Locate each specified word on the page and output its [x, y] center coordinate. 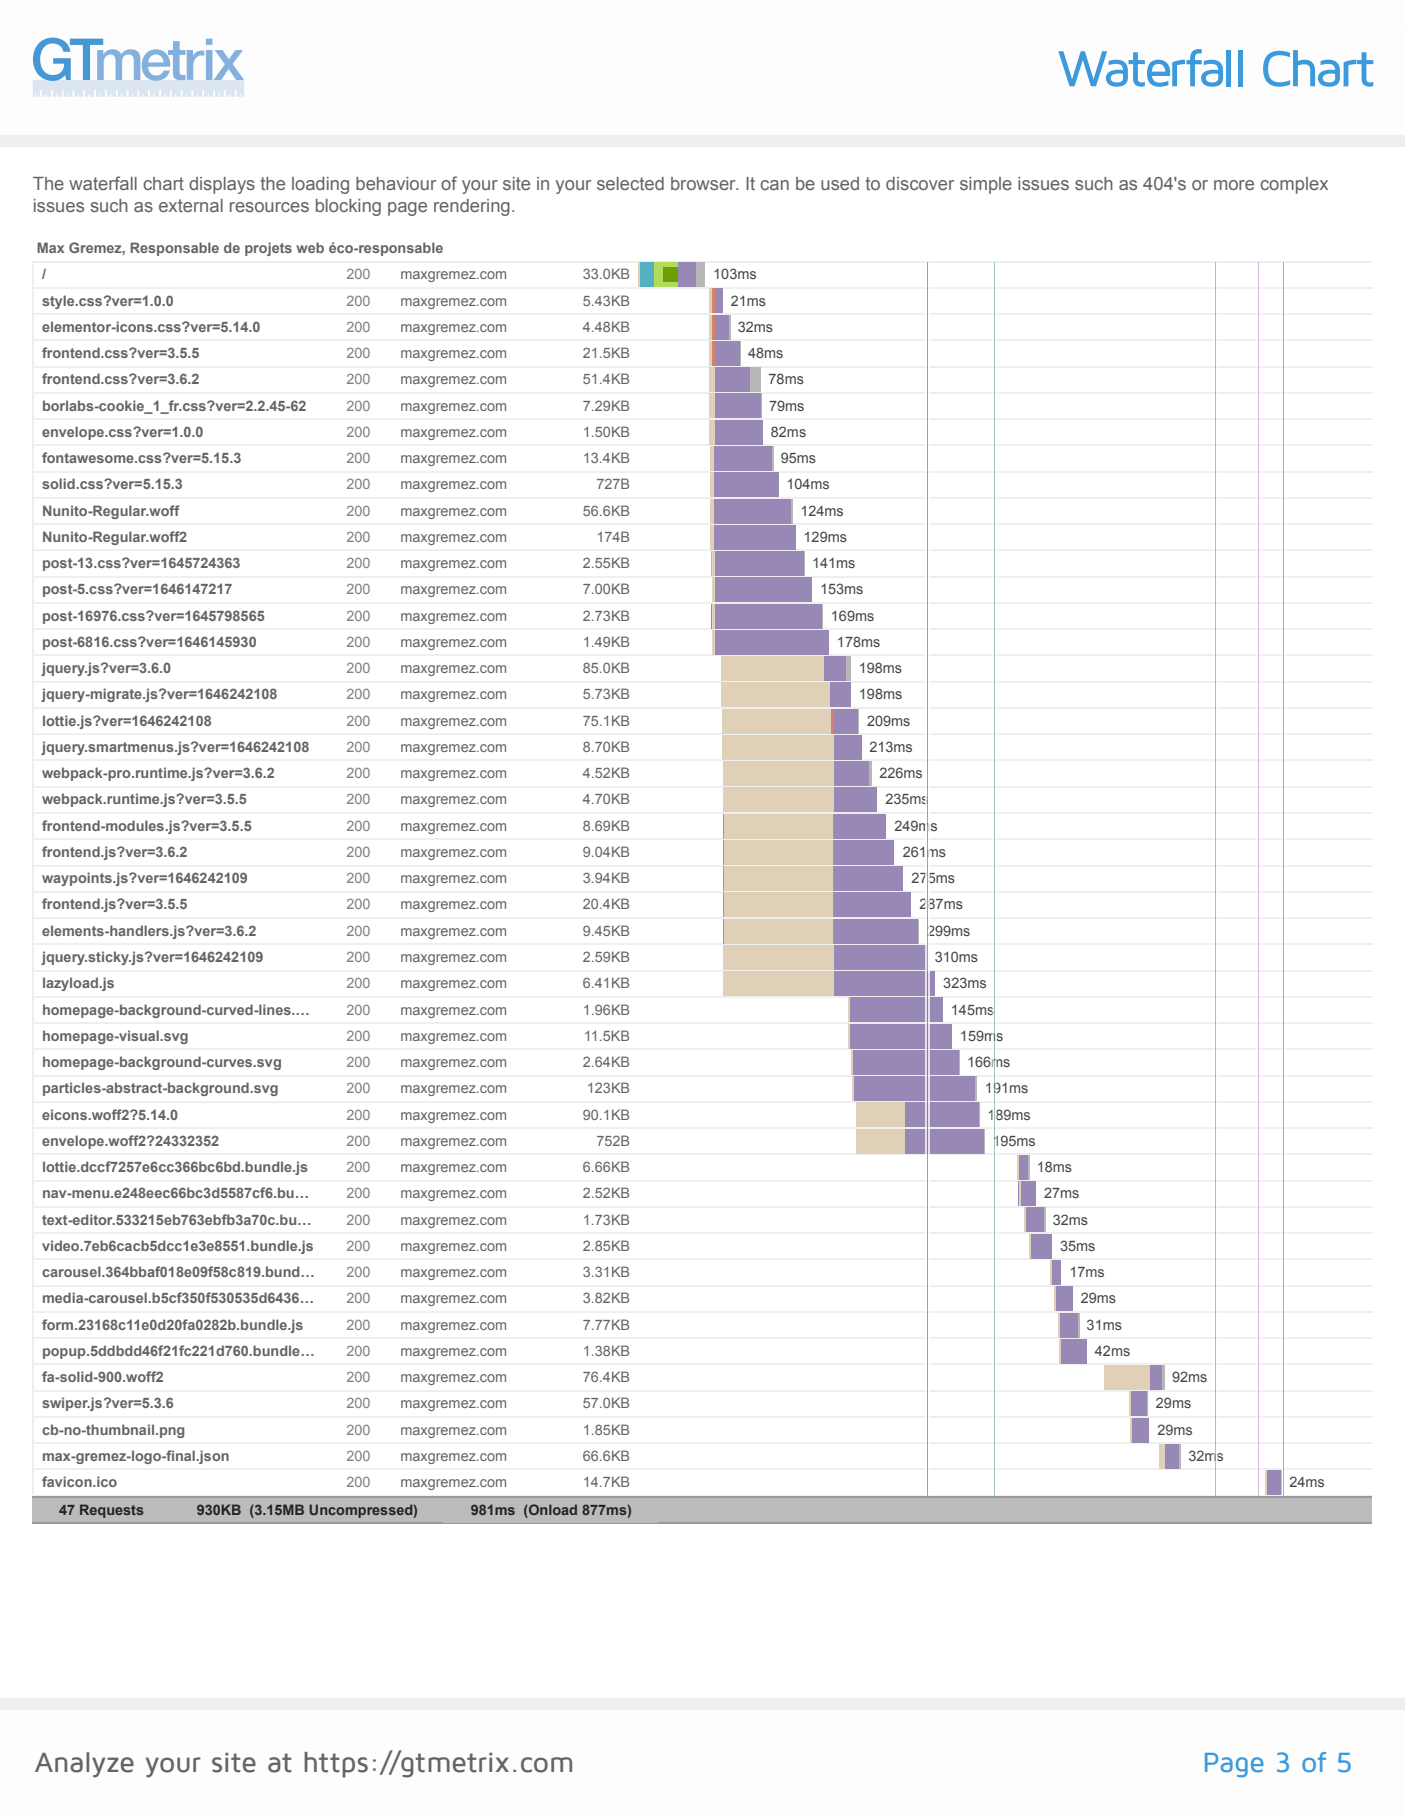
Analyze [84, 1765]
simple [986, 185]
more [1234, 185]
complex [1294, 185]
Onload [552, 1509]
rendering [472, 207]
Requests [112, 1511]
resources [269, 207]
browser [704, 183]
